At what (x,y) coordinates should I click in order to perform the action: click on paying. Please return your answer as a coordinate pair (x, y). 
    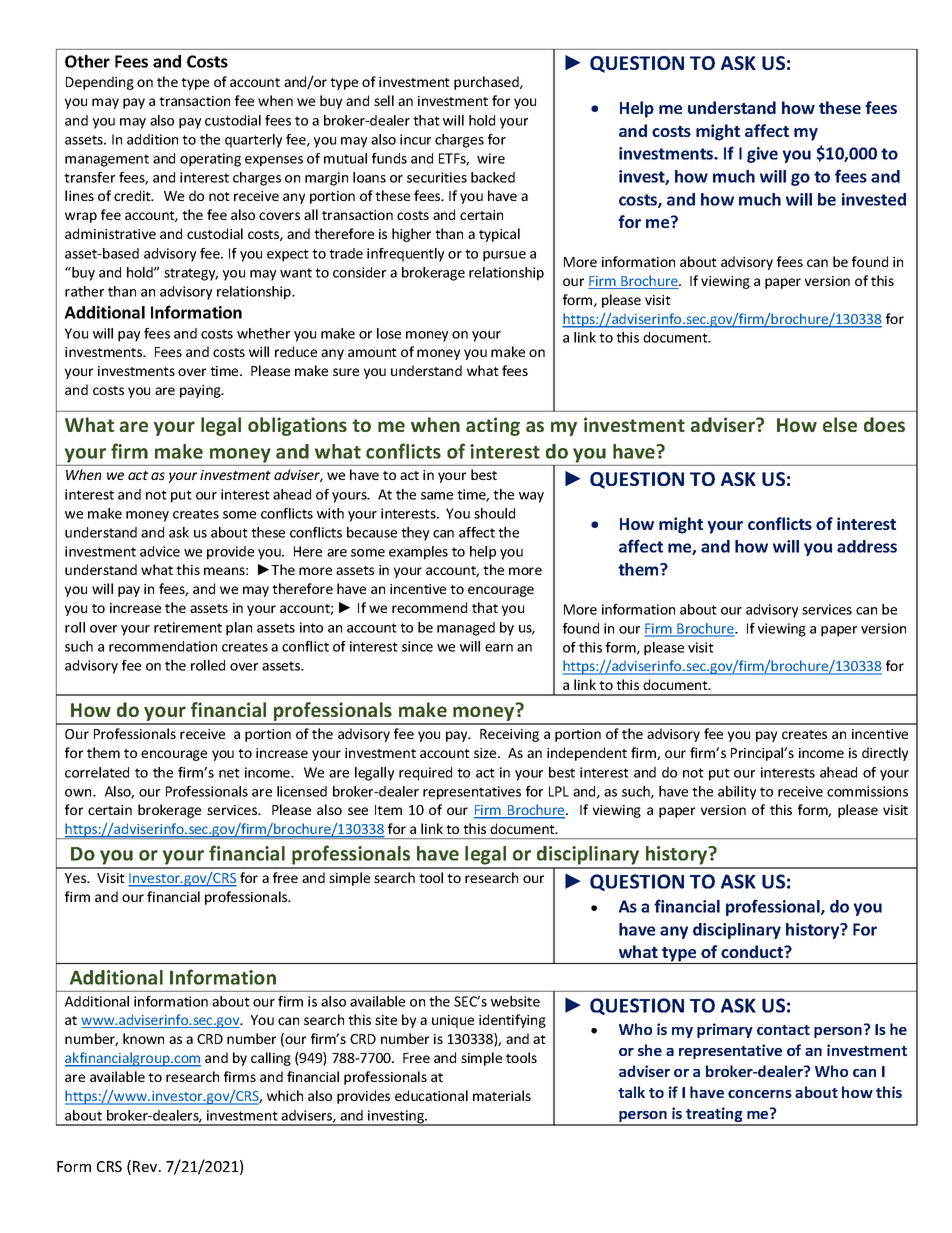
    Looking at the image, I should click on (201, 391).
